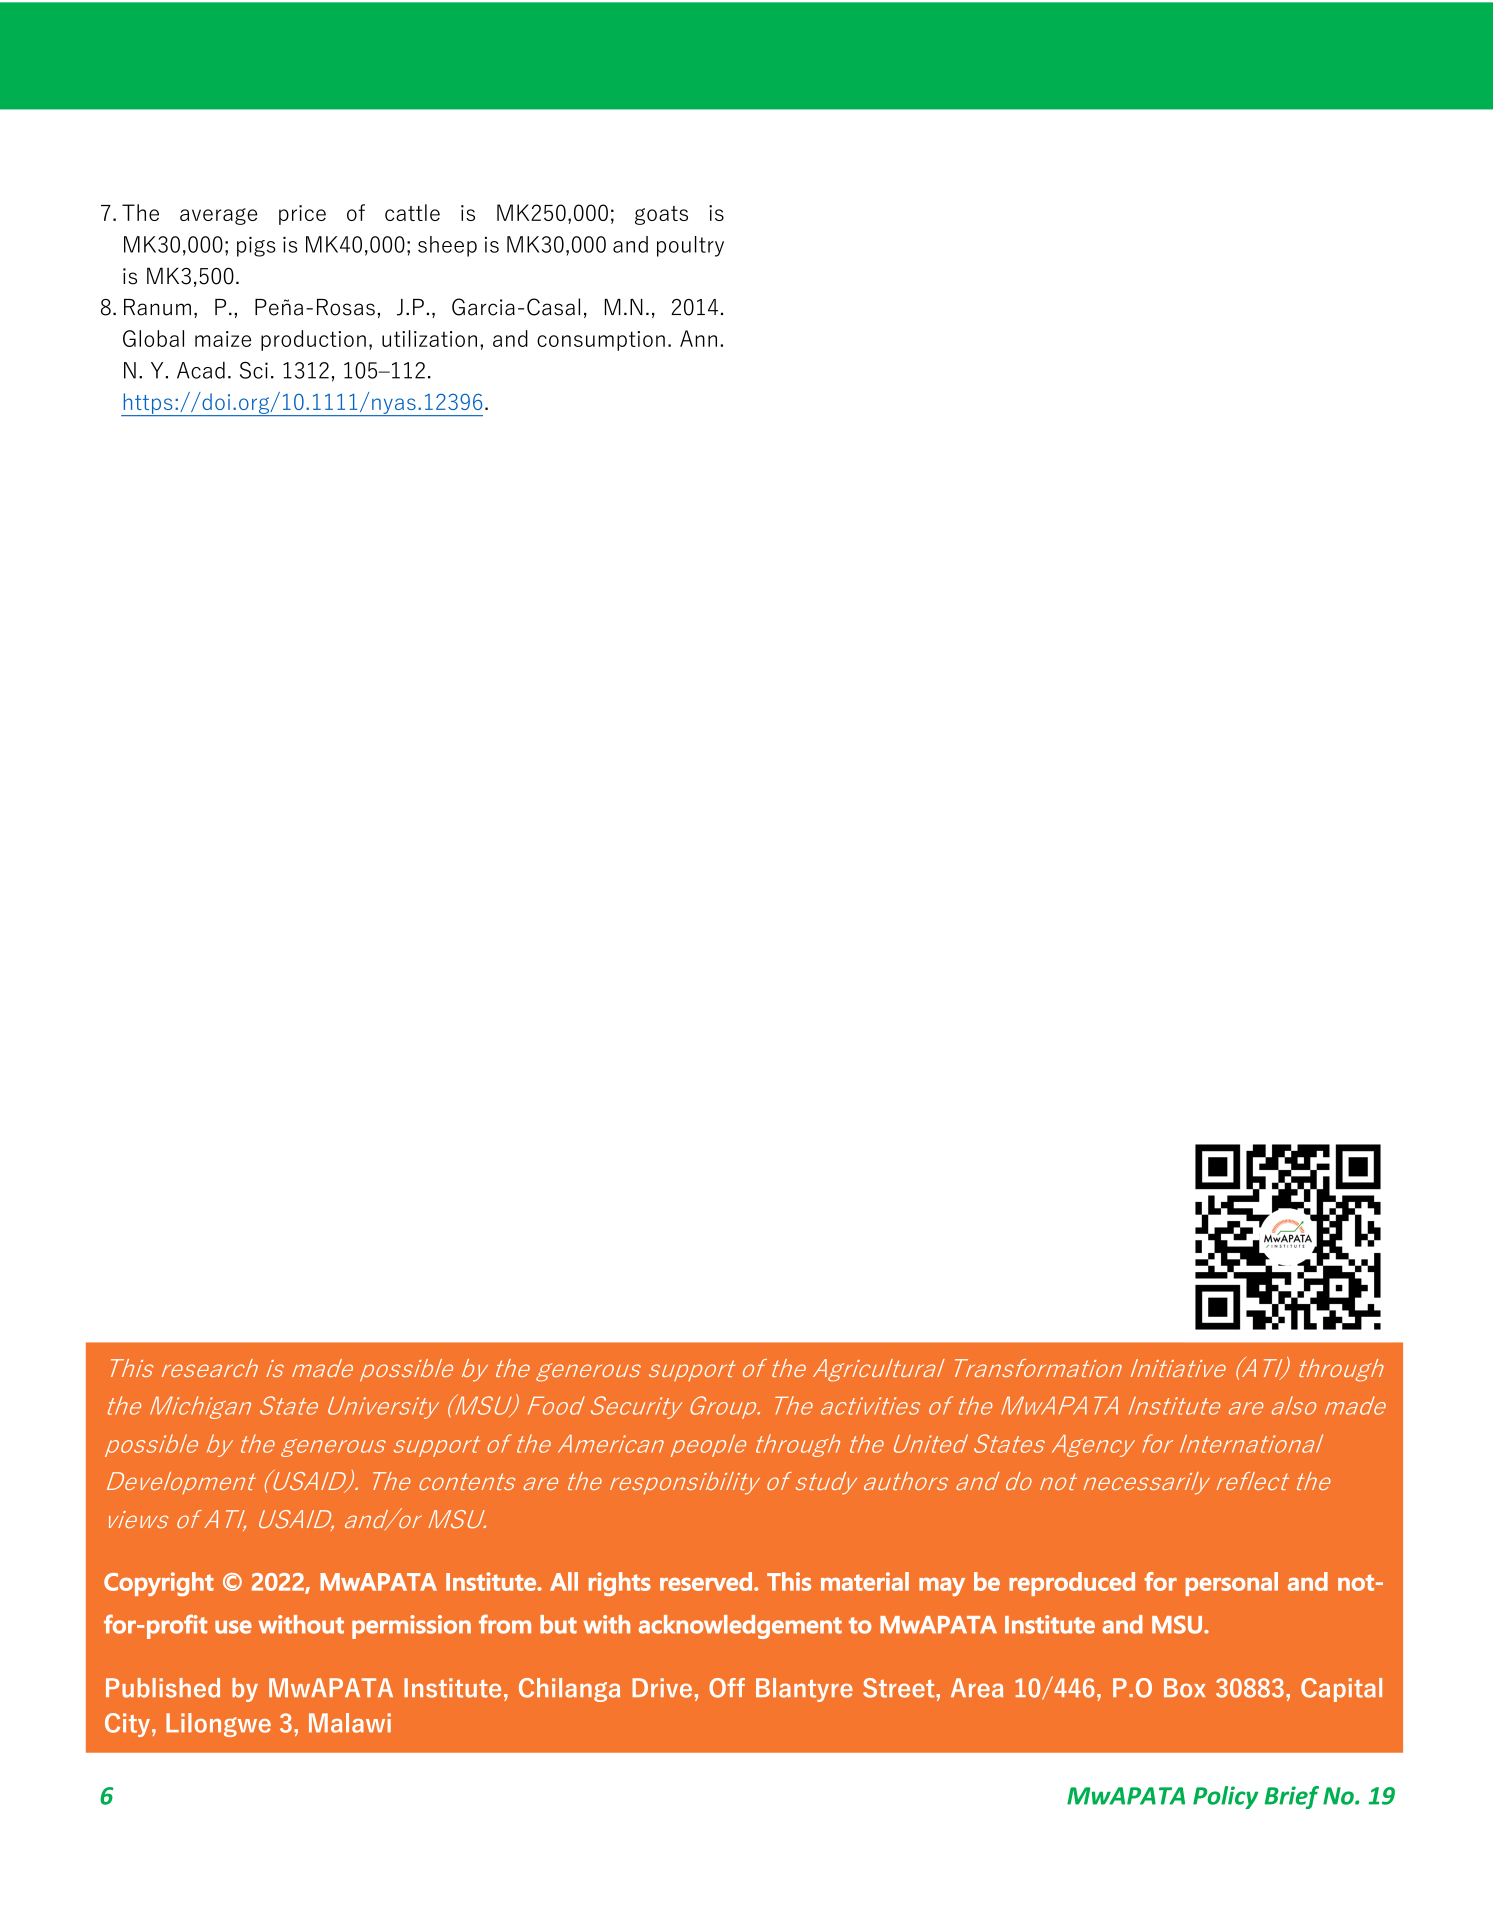 The image size is (1493, 1932). What do you see at coordinates (218, 1725) in the screenshot?
I see `Lilongwe` at bounding box center [218, 1725].
